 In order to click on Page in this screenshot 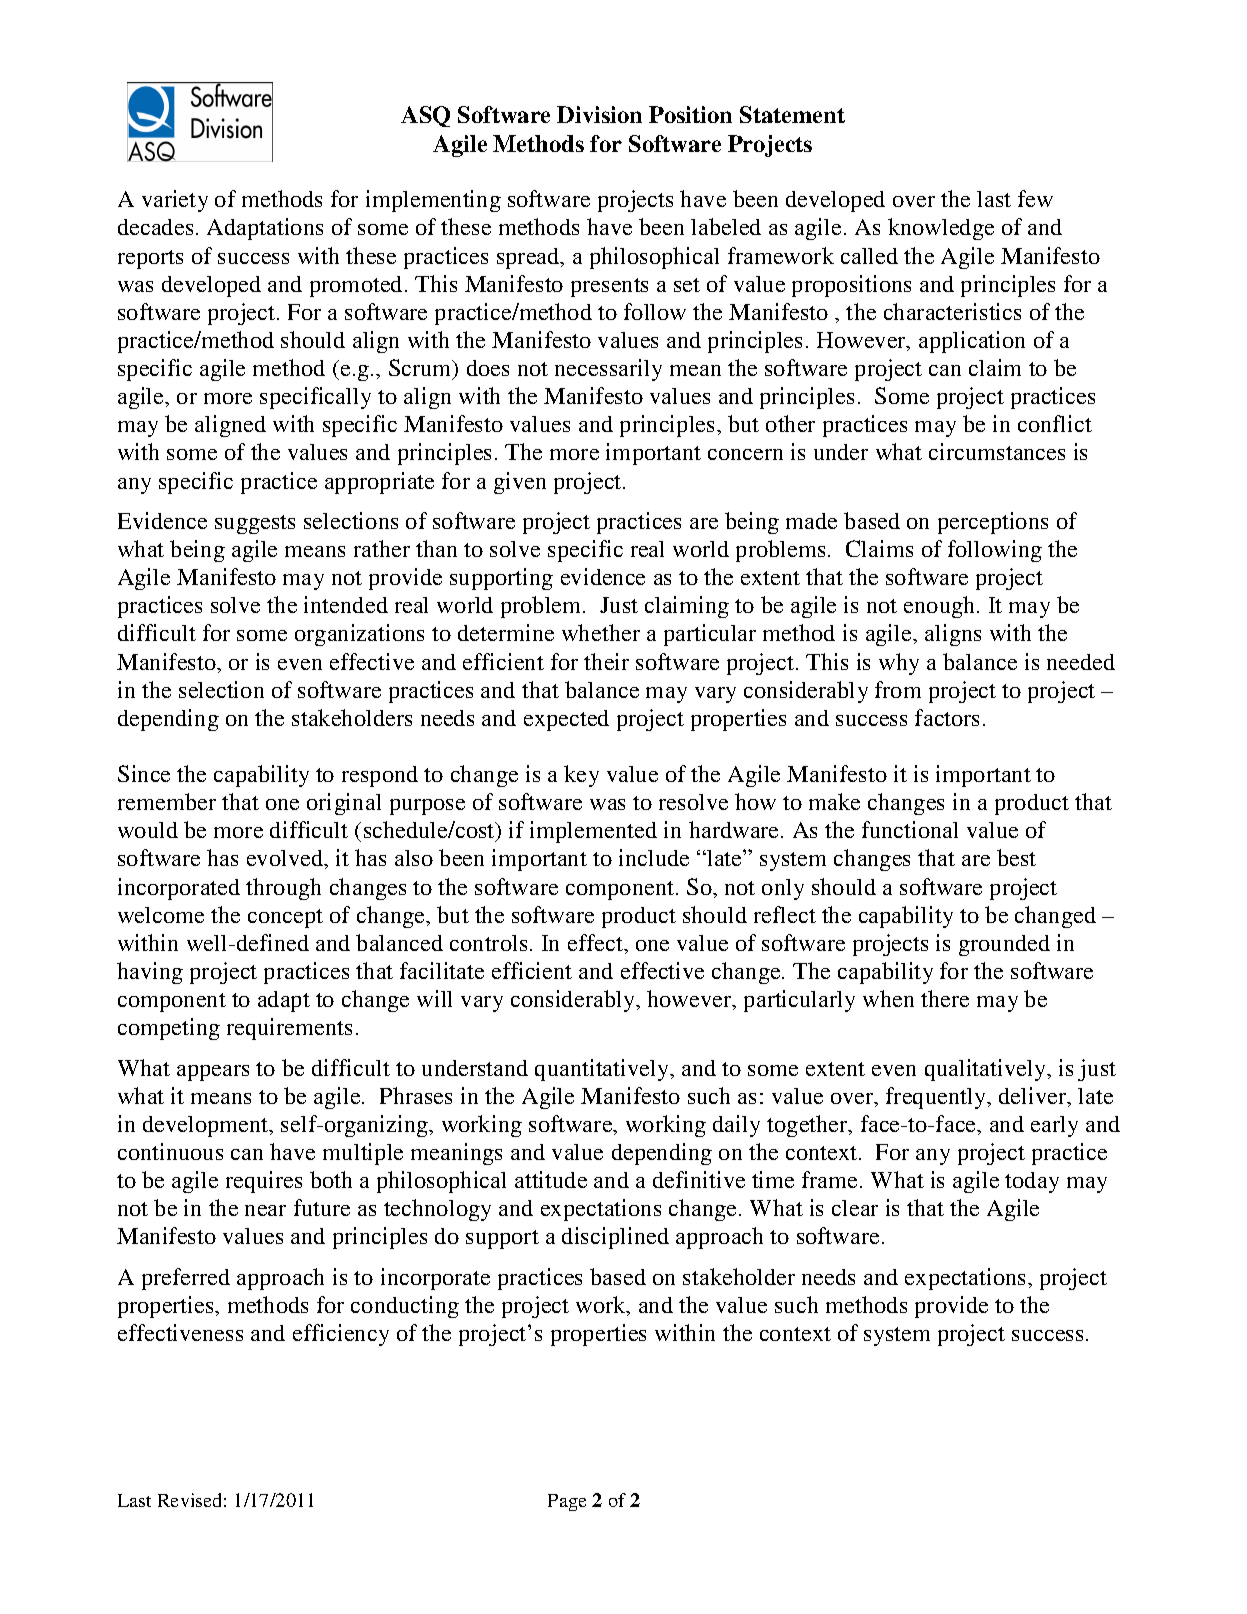, I will do `click(567, 1502)`.
